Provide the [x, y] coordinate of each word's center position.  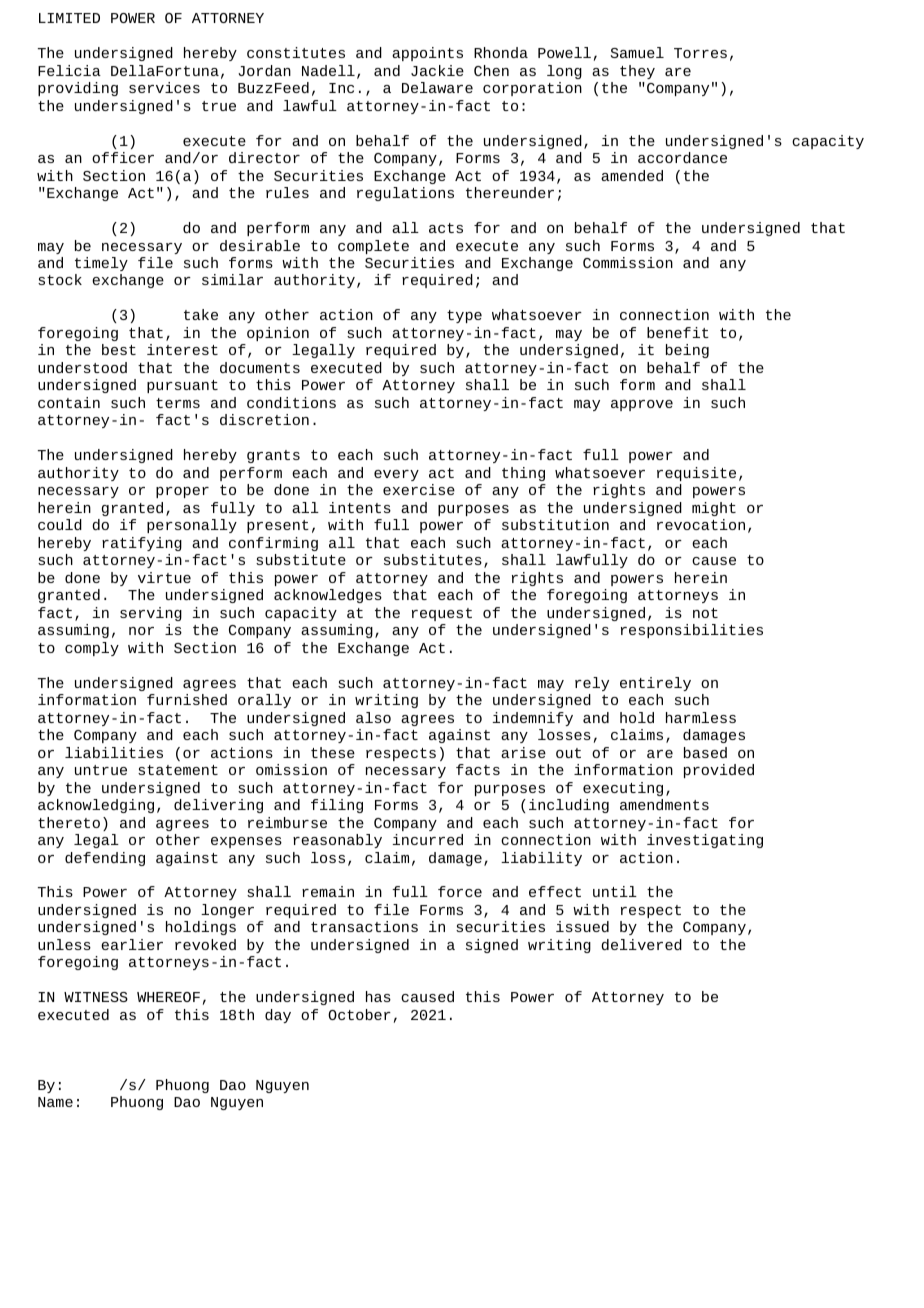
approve [642, 405]
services [164, 87]
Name [55, 1102]
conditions [291, 402]
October [359, 1014]
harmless [701, 717]
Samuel [637, 52]
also [373, 717]
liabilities [114, 752]
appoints [427, 54]
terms [178, 403]
